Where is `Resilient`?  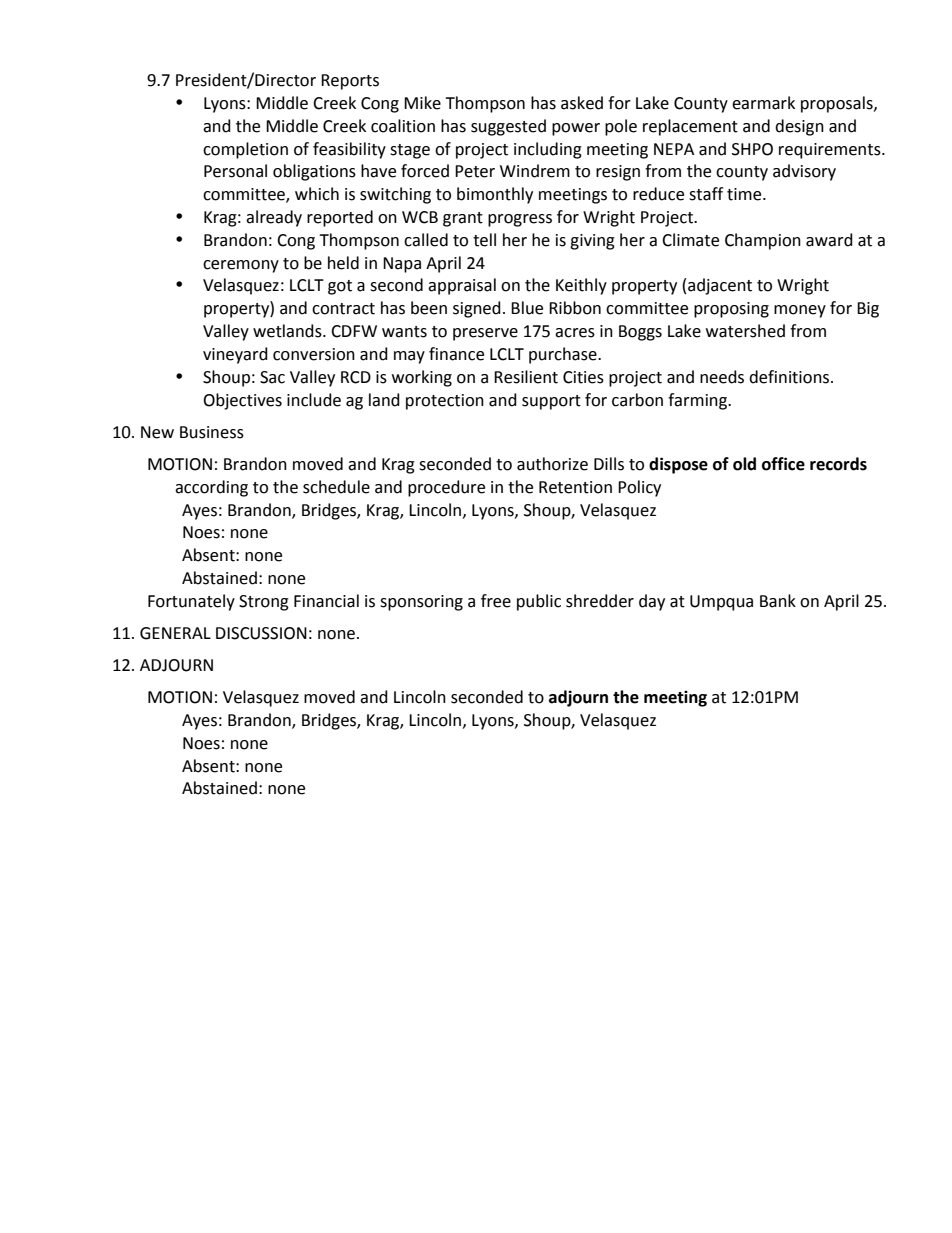
Resilient is located at coordinates (526, 377).
